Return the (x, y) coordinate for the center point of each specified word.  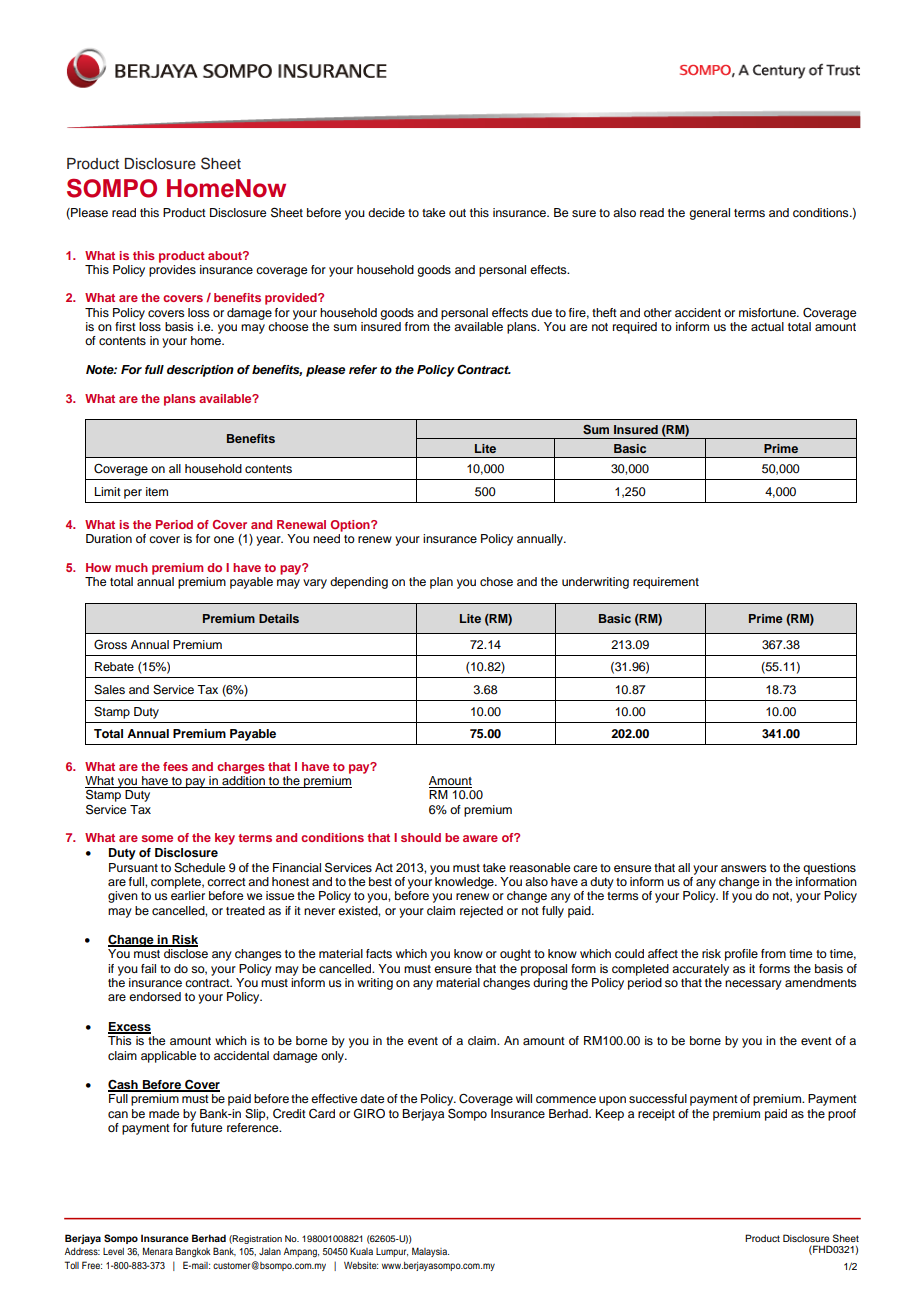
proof (842, 1115)
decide (386, 212)
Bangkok (193, 1252)
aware (480, 838)
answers (744, 868)
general (709, 214)
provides (172, 269)
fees (175, 766)
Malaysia (430, 1252)
